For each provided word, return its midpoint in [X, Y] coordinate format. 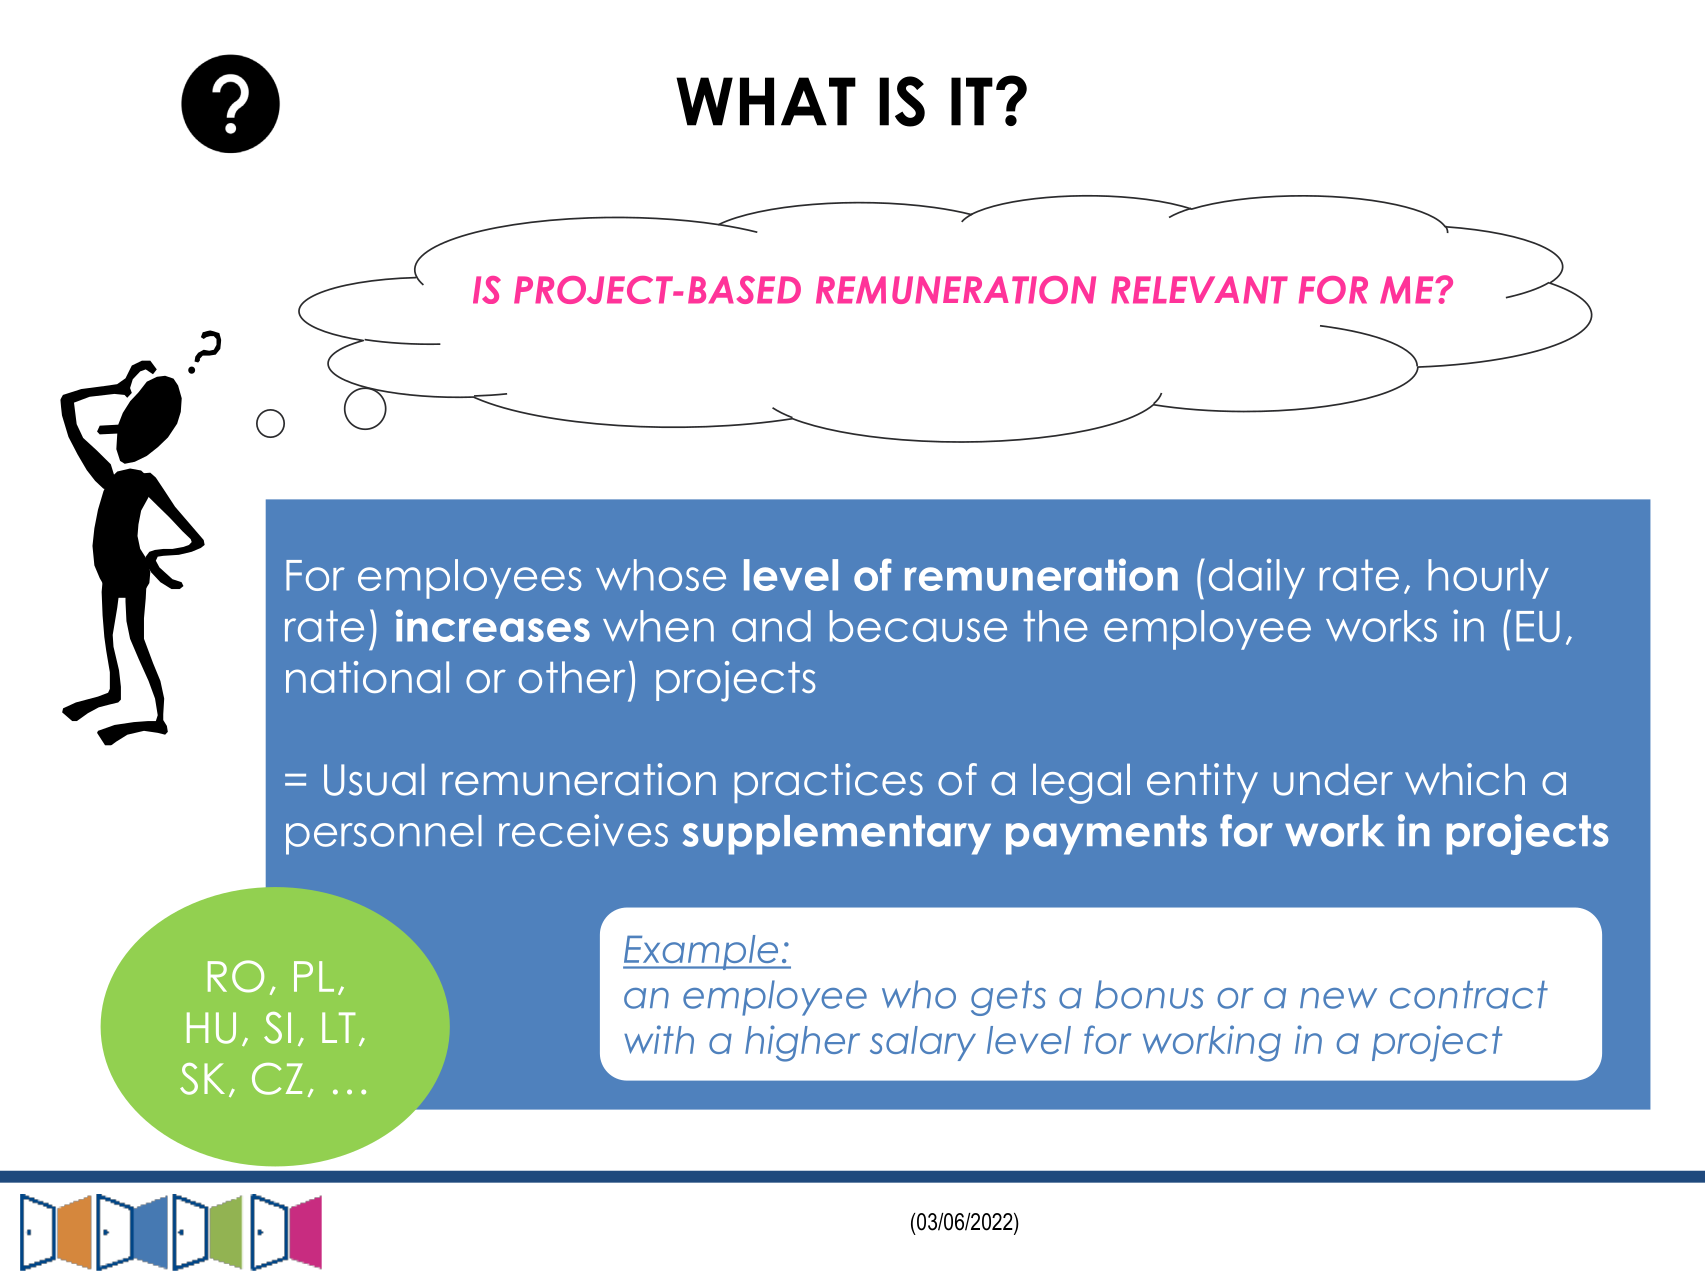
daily [1257, 579]
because [918, 626]
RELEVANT [1199, 290]
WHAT [766, 101]
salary [923, 1043]
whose [661, 575]
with [659, 1039]
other [572, 677]
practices [828, 783]
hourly [1488, 579]
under [1333, 780]
